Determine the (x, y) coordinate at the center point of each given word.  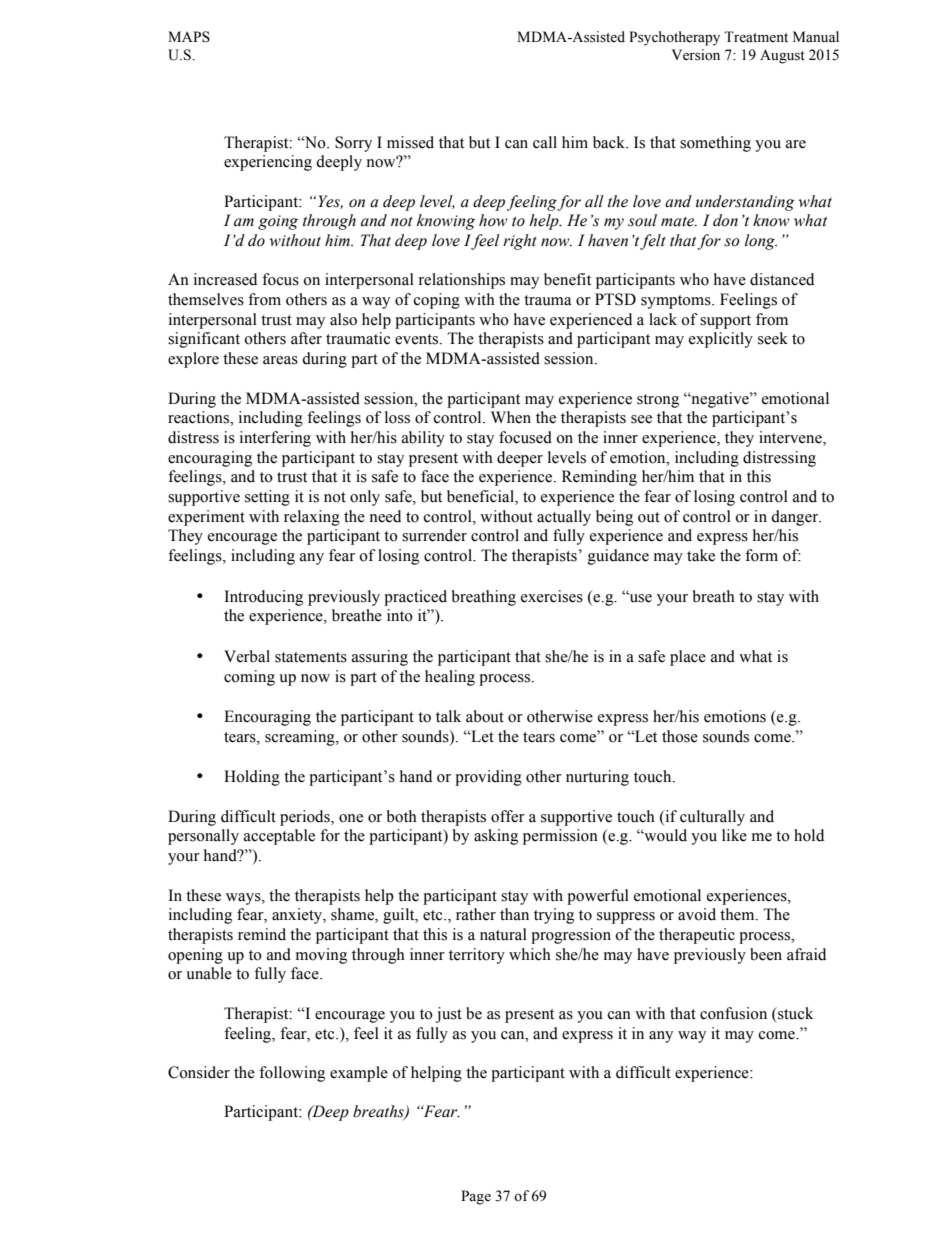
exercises (552, 596)
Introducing (264, 598)
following (292, 1074)
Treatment (756, 37)
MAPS (189, 37)
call (545, 142)
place (688, 658)
